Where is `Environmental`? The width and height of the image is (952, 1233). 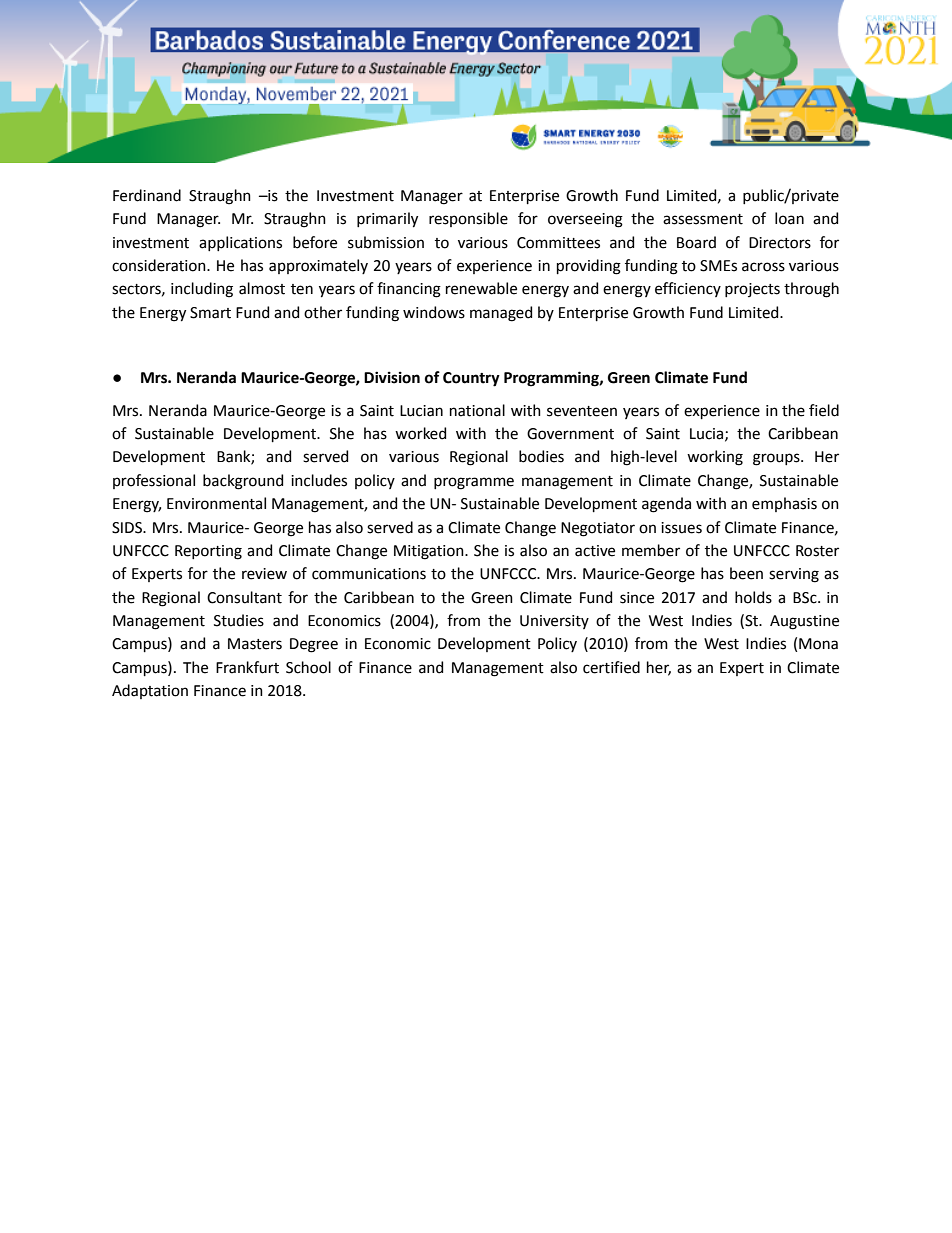 Environmental is located at coordinates (216, 503).
